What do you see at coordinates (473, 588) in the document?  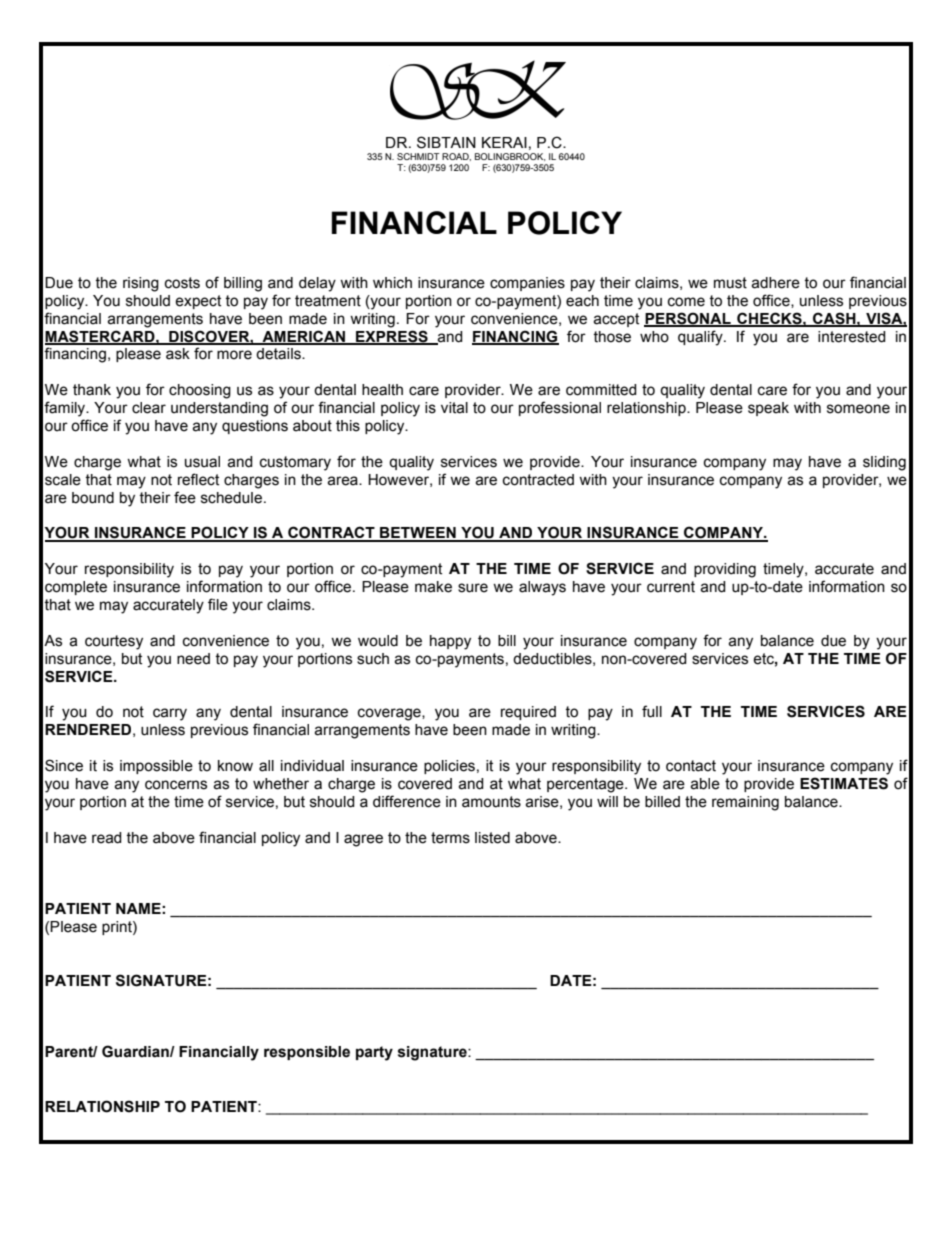 I see `sure` at bounding box center [473, 588].
